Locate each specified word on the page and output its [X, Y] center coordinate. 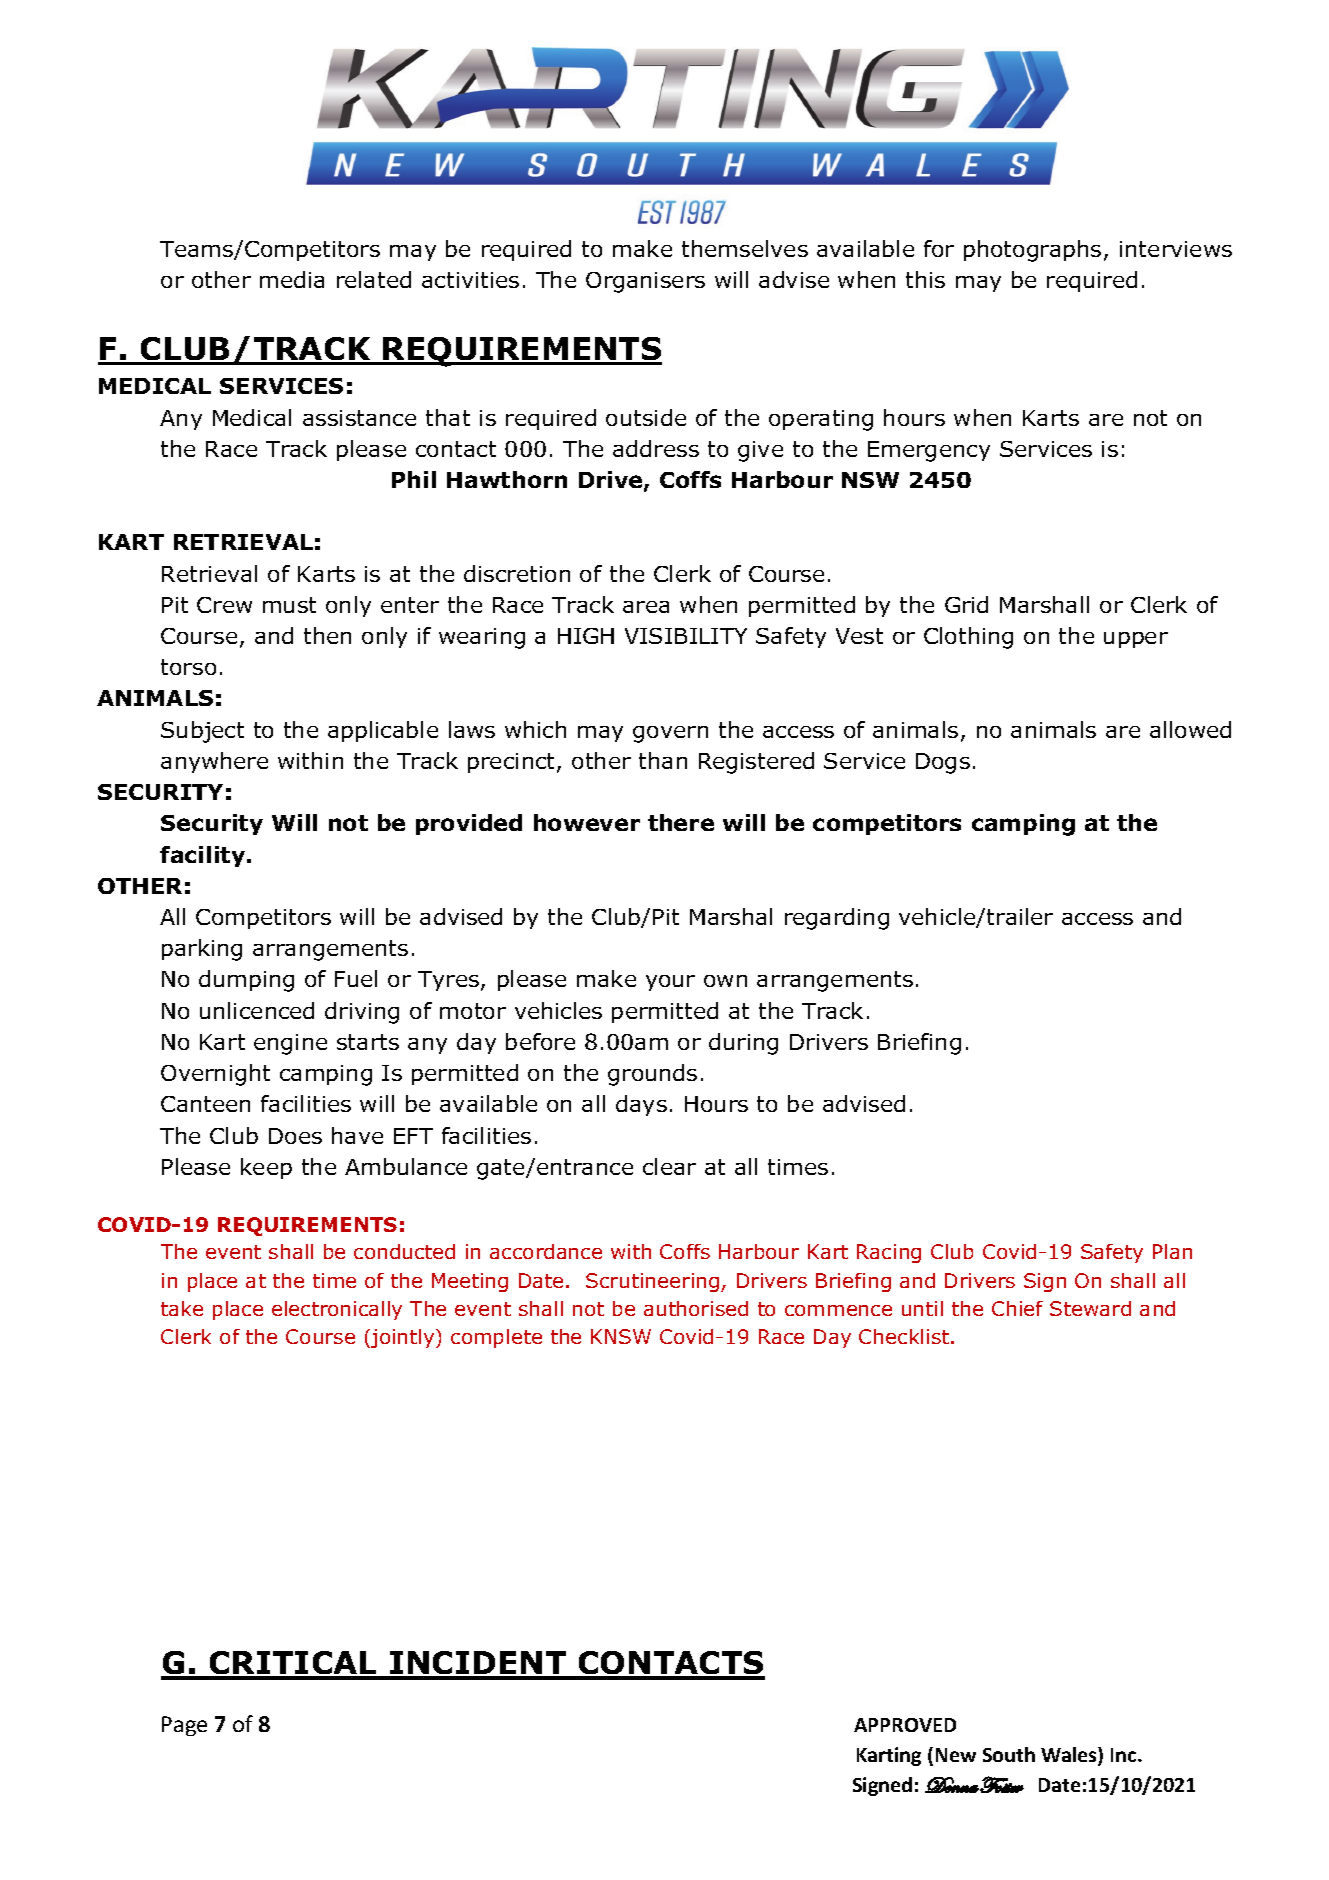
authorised [696, 1308]
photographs [1032, 251]
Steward [1090, 1308]
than [663, 760]
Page [184, 1726]
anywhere [214, 762]
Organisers [645, 282]
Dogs [943, 763]
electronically [337, 1310]
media [292, 279]
